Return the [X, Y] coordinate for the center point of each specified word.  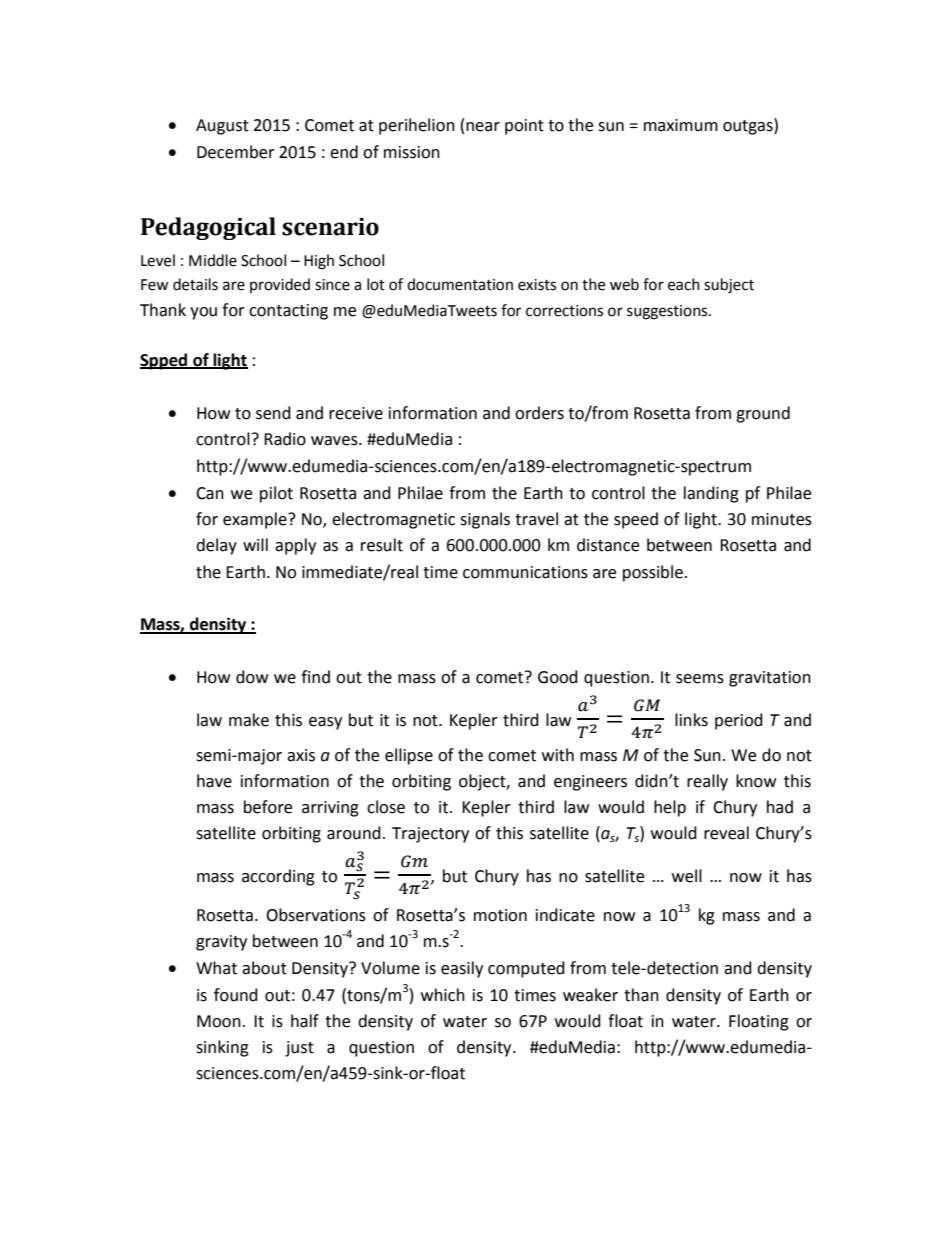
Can [210, 493]
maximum [681, 125]
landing [711, 494]
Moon [219, 1021]
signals [485, 520]
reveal [726, 833]
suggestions [668, 312]
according [278, 877]
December [236, 152]
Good [558, 677]
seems [700, 679]
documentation [460, 284]
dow [252, 677]
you [203, 313]
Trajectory [430, 835]
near [483, 127]
